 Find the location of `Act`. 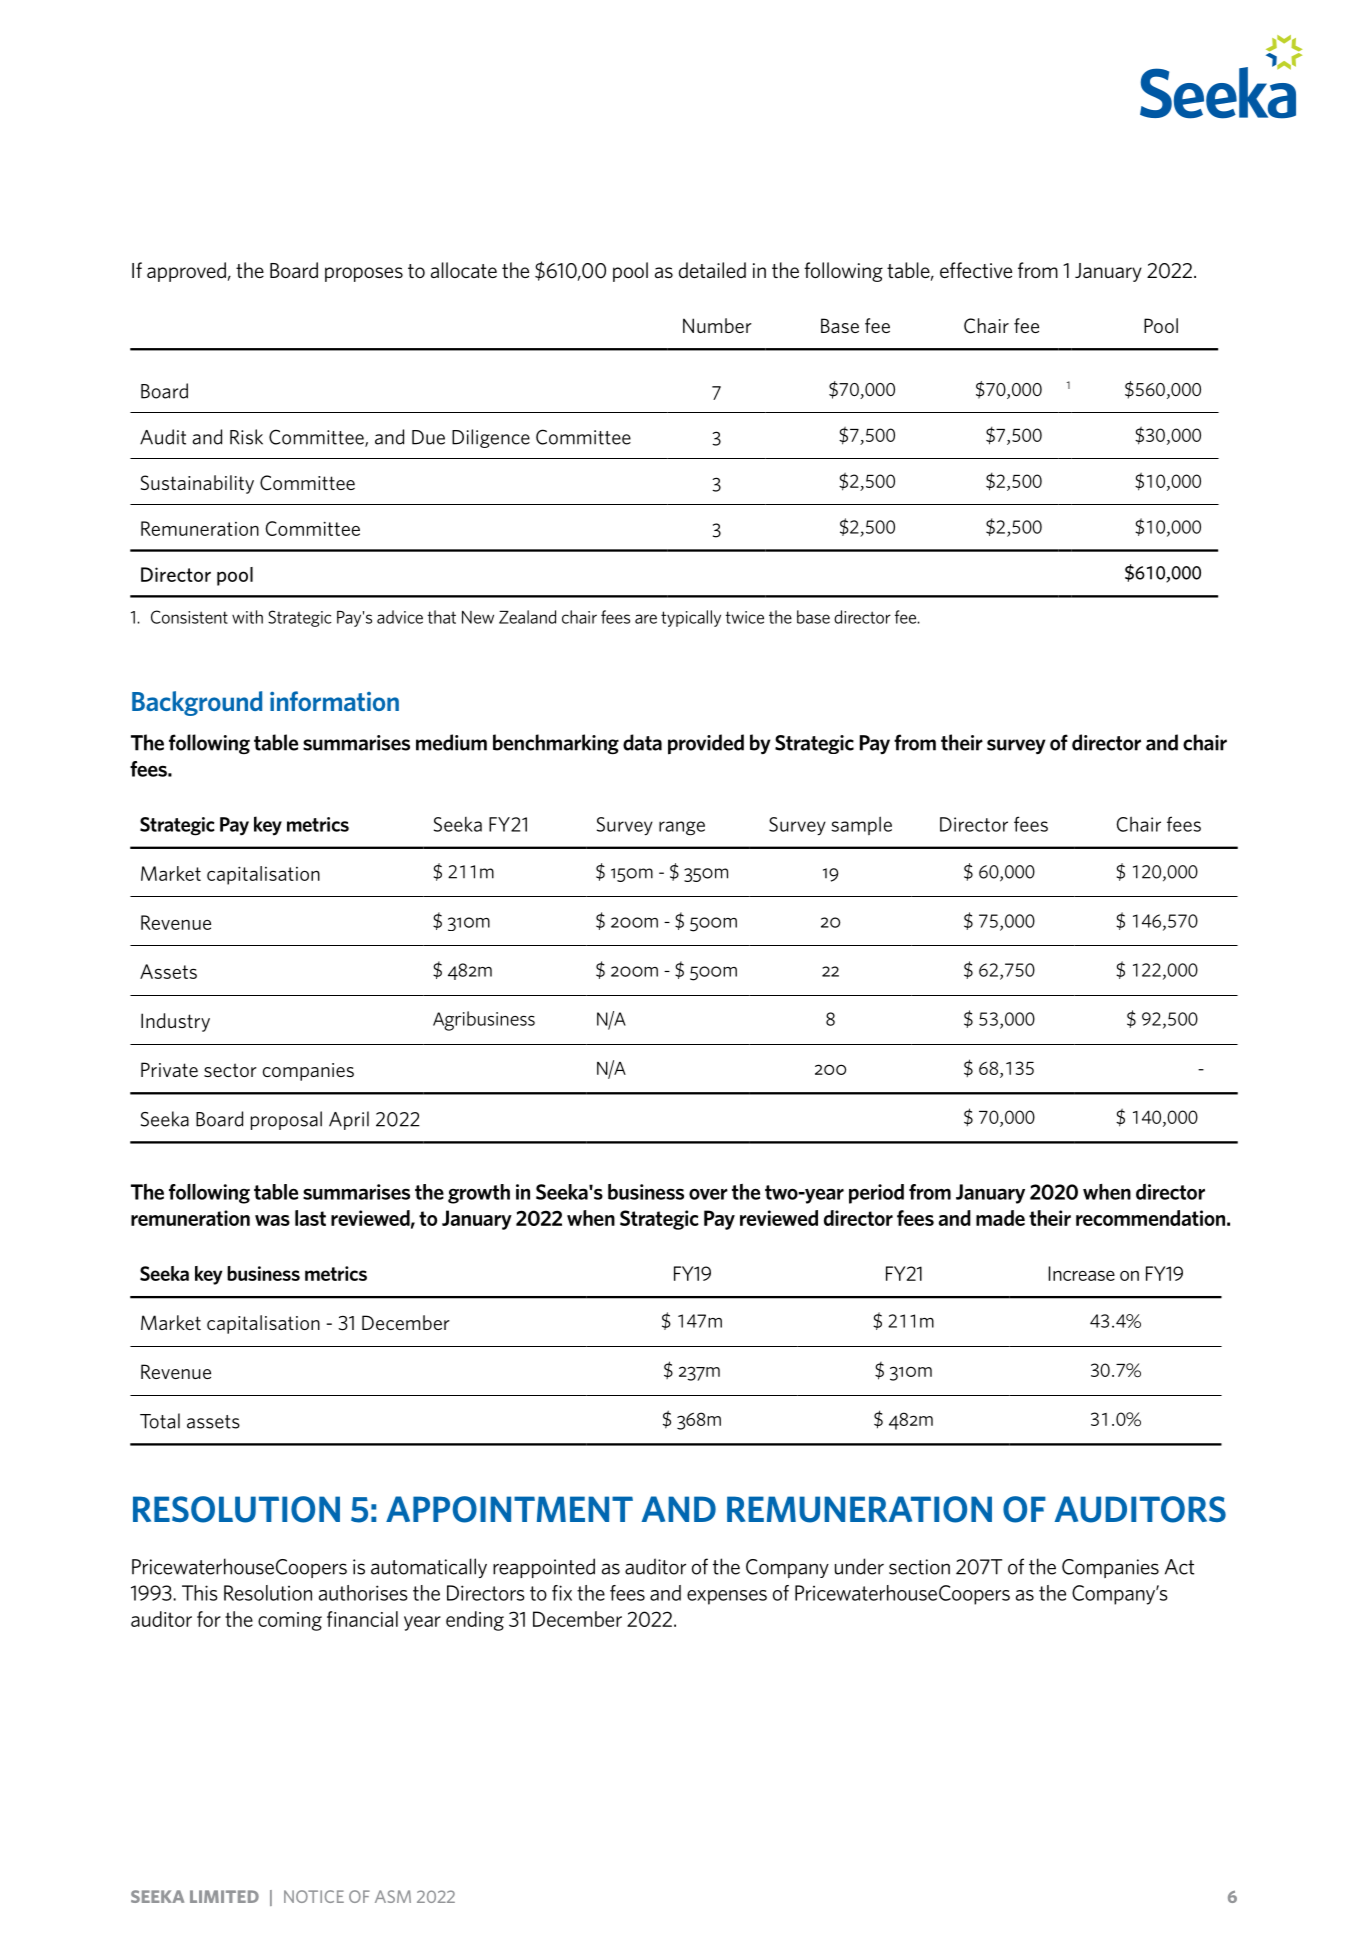

Act is located at coordinates (1179, 1567).
